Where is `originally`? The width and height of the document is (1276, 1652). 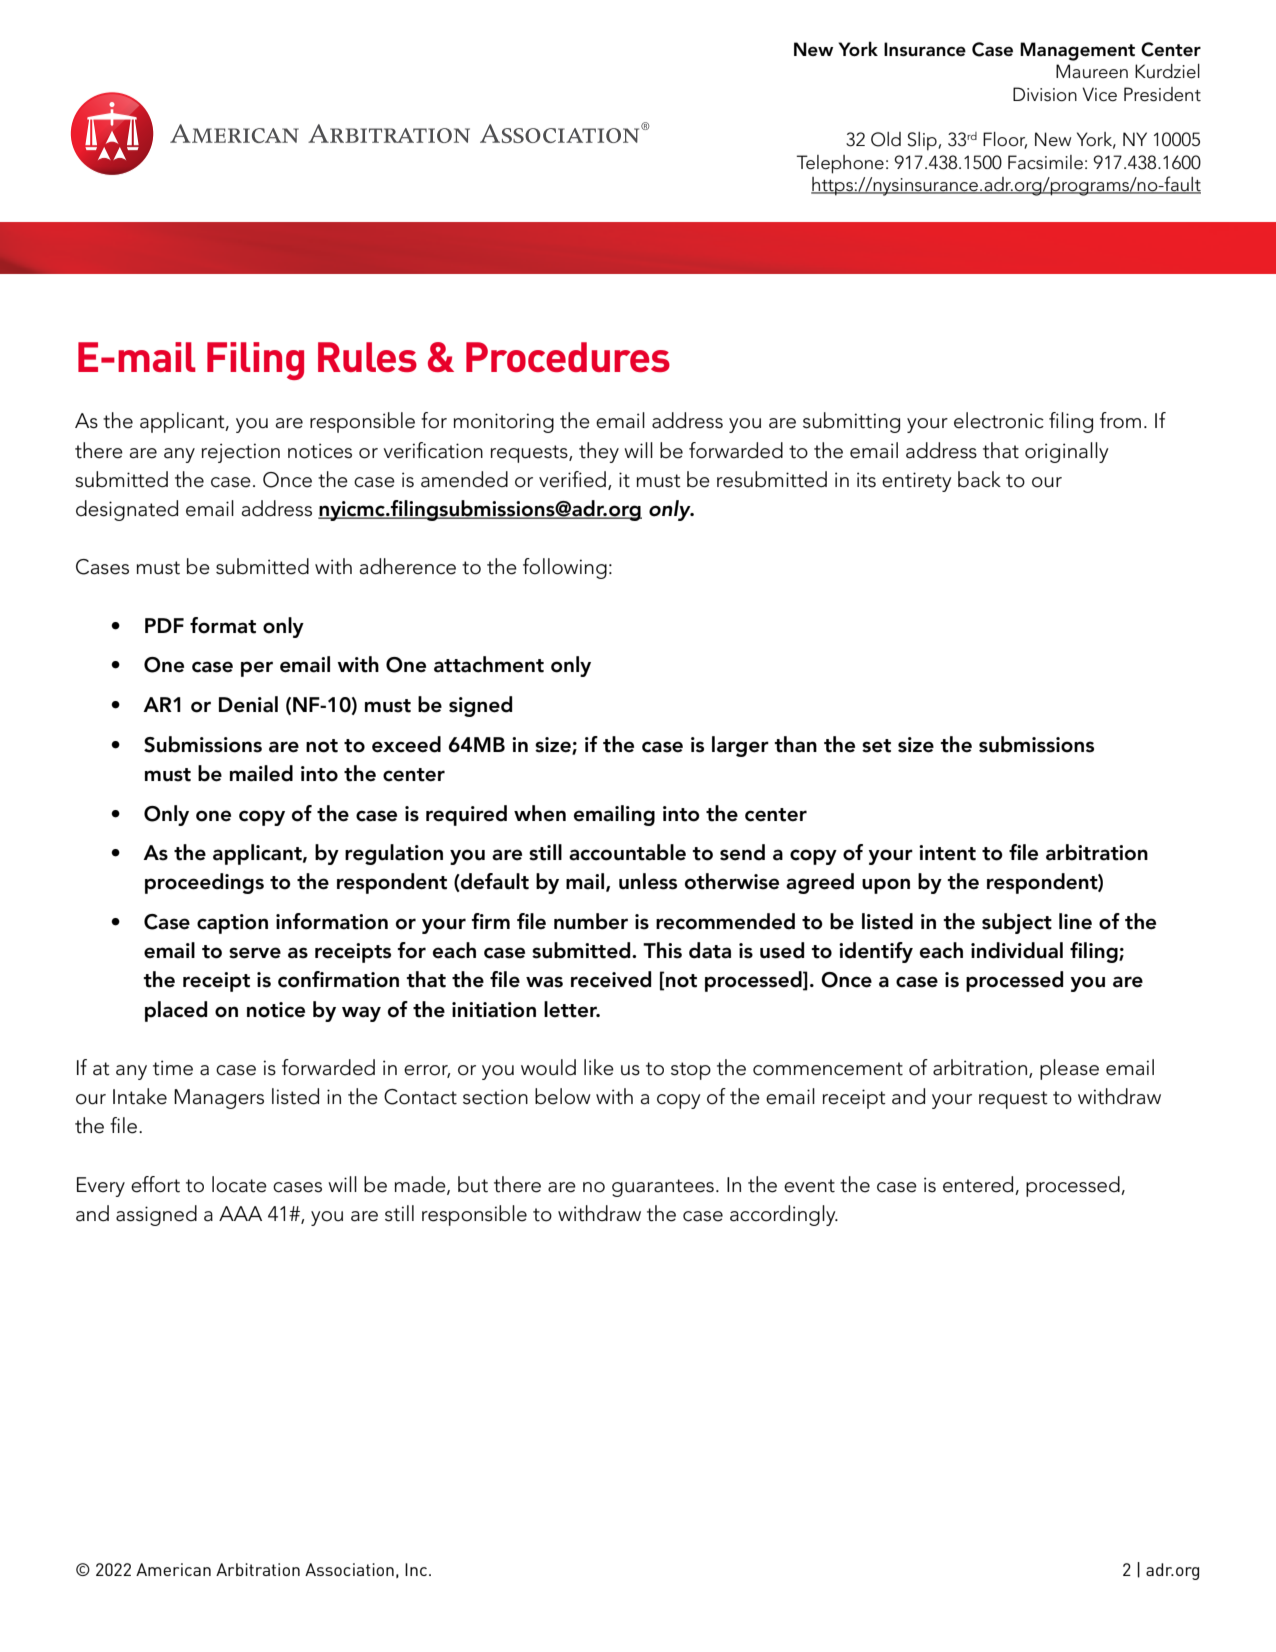
originally is located at coordinates (1067, 452).
